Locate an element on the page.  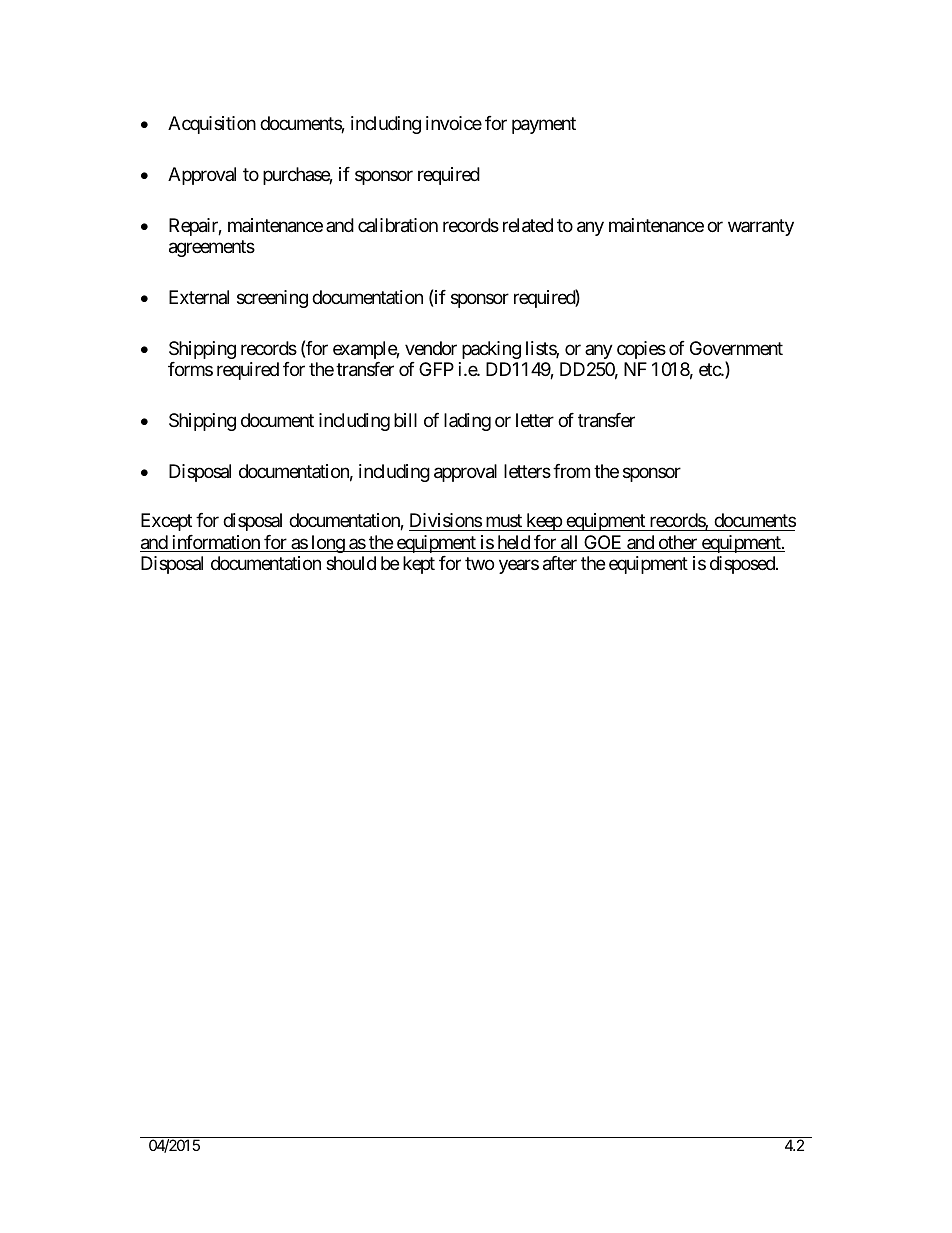
two is located at coordinates (479, 564).
